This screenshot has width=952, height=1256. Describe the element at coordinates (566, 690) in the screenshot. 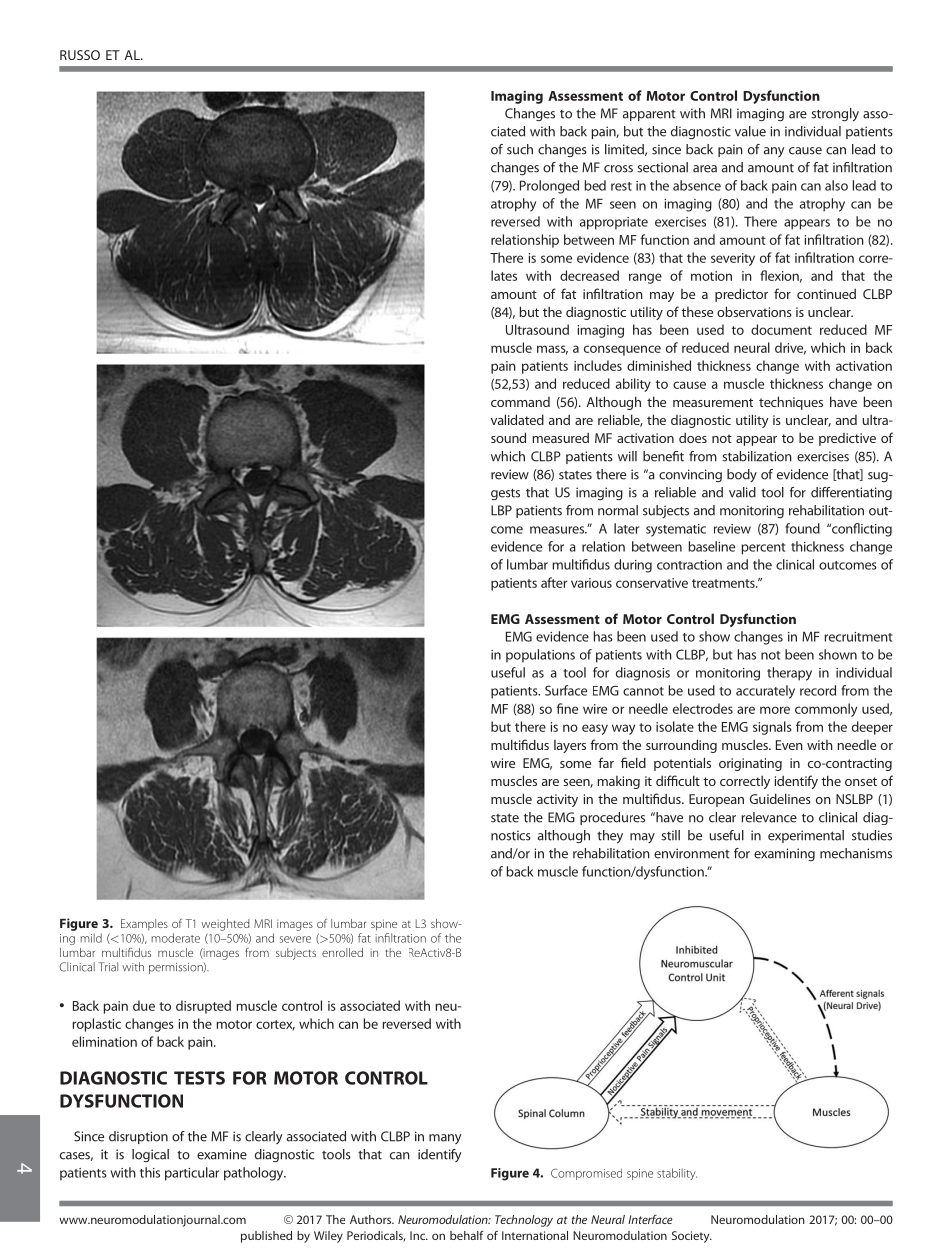

I see `Surface` at that location.
